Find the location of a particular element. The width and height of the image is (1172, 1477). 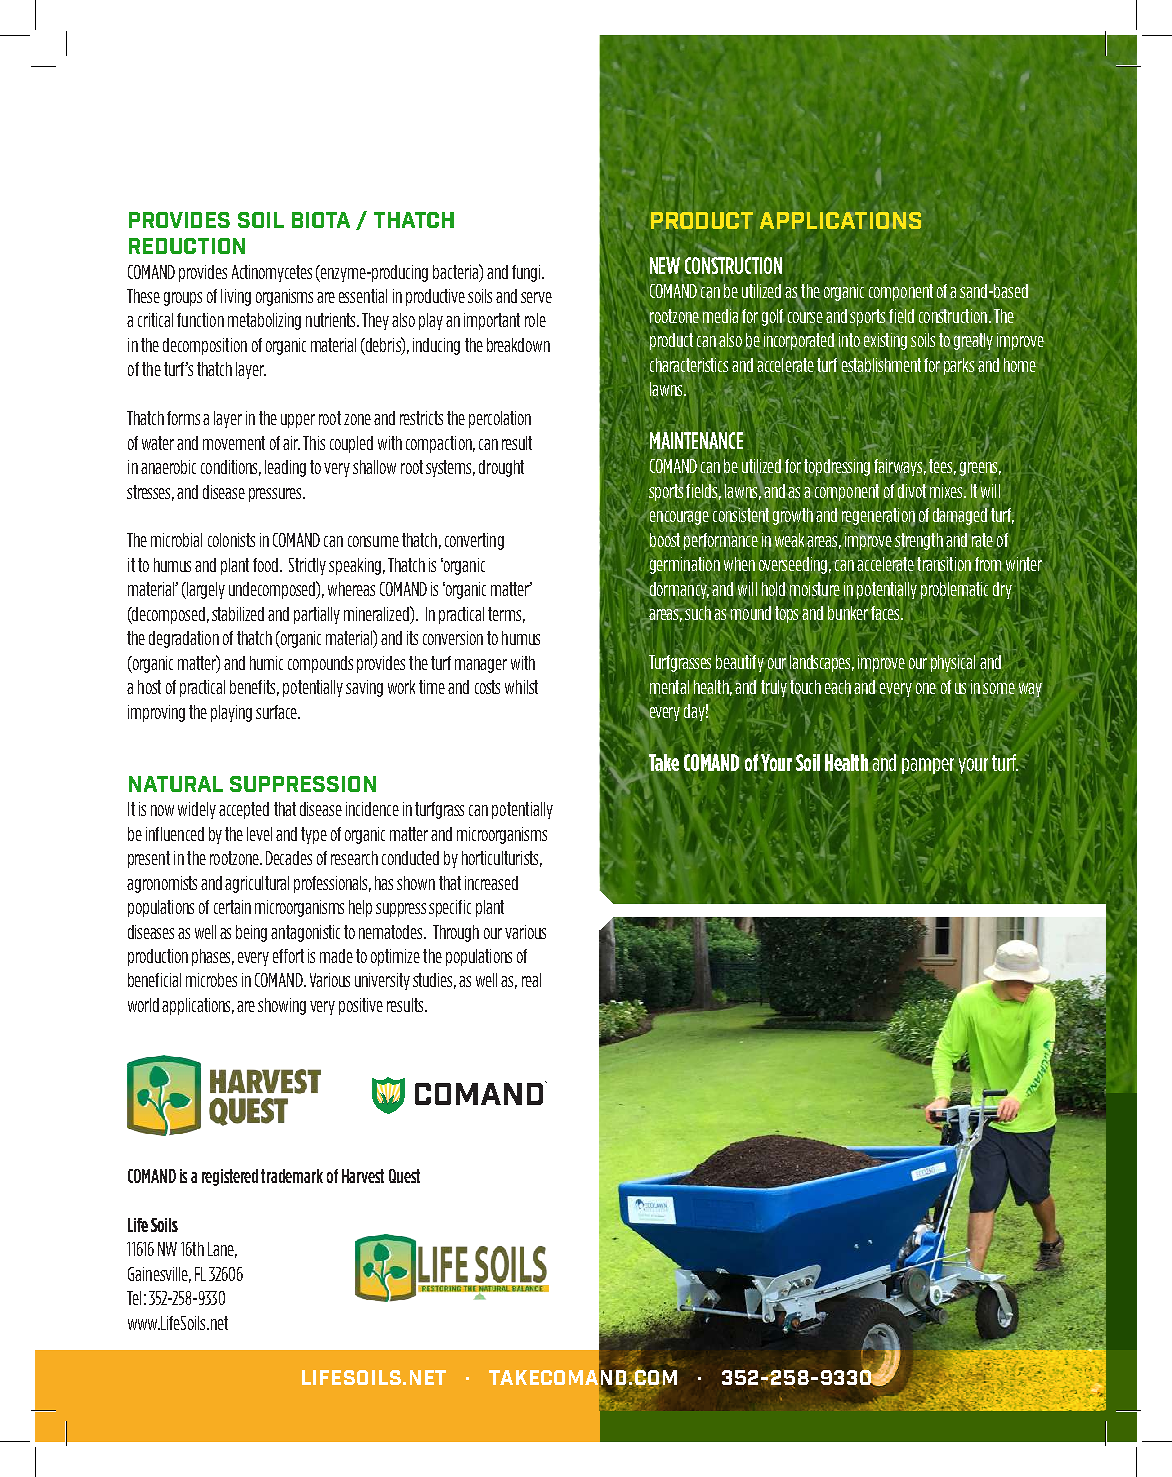

pamper is located at coordinates (928, 766).
